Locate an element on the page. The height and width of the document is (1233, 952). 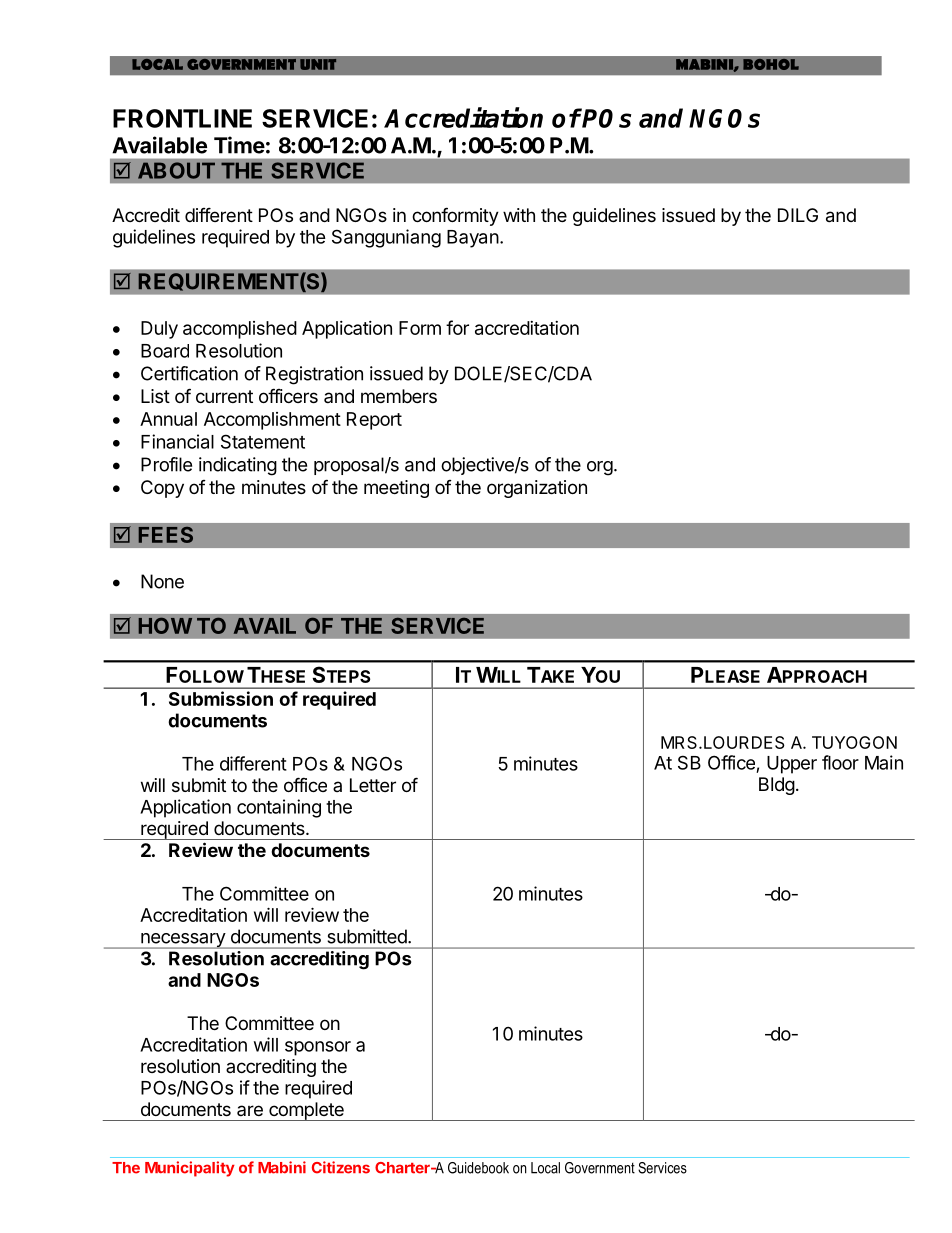
with is located at coordinates (519, 215).
